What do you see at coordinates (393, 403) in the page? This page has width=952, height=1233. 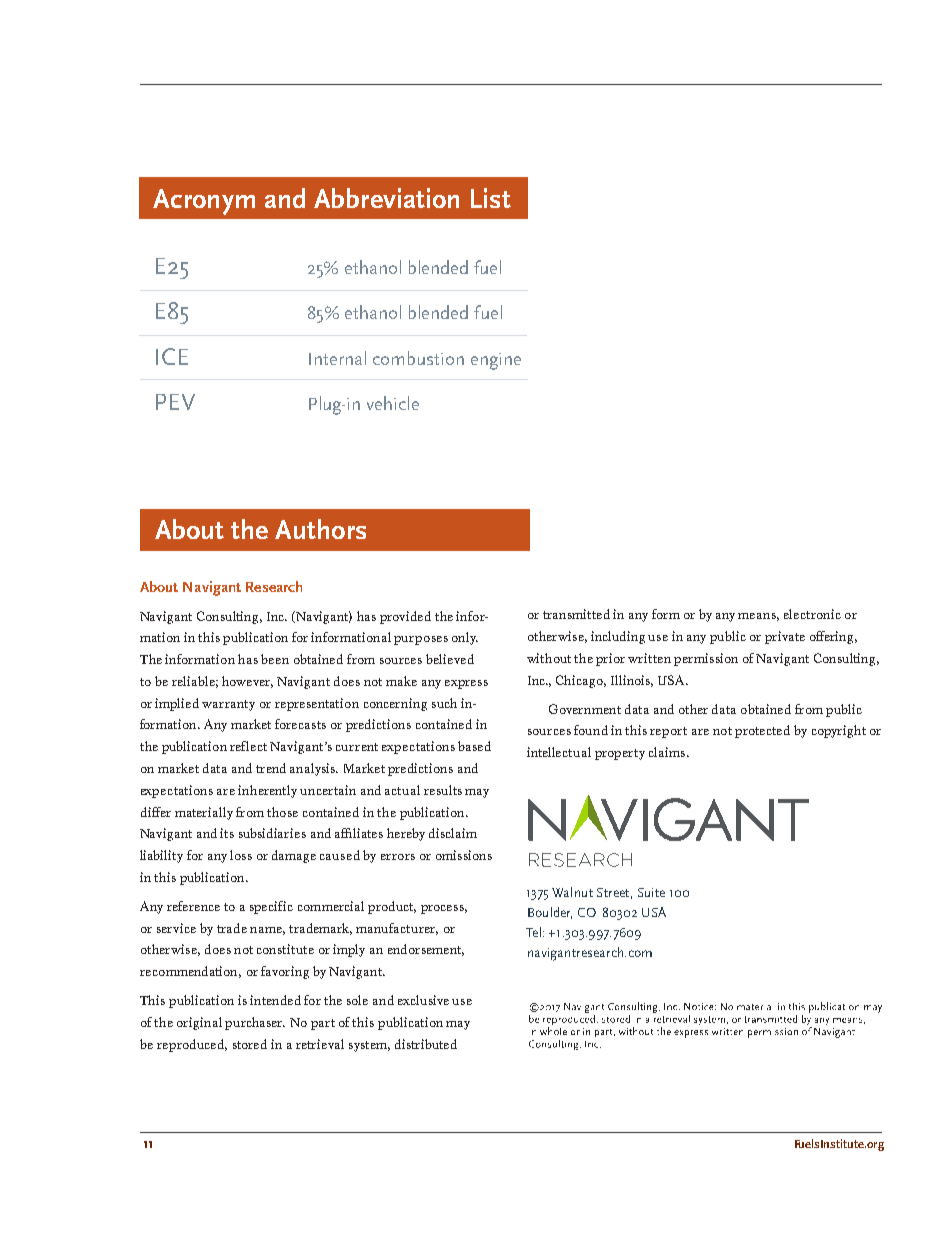 I see `vehicle` at bounding box center [393, 403].
